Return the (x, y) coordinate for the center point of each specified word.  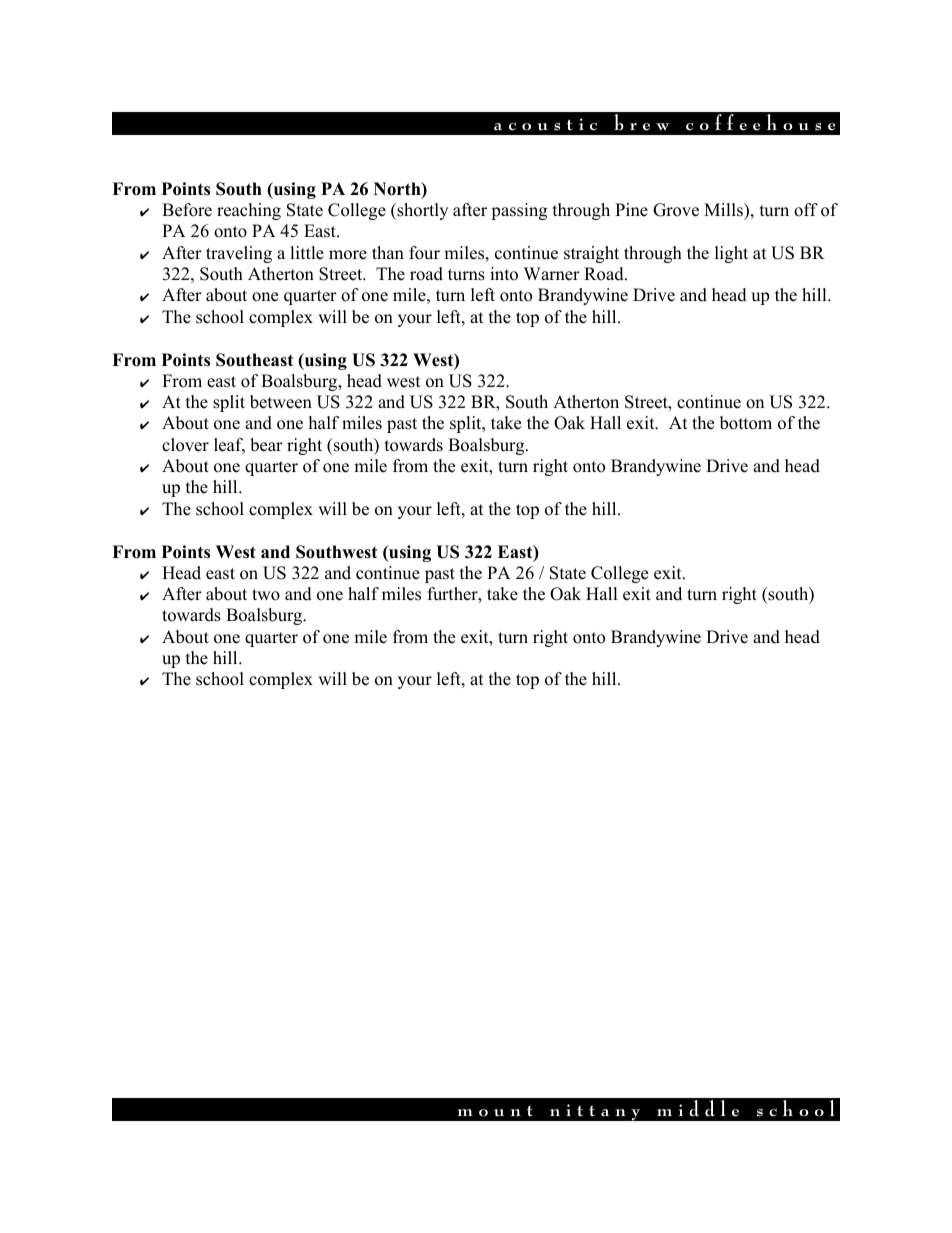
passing (519, 211)
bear (266, 445)
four (424, 253)
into (504, 274)
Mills (724, 210)
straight (591, 254)
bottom (746, 423)
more (348, 255)
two (266, 595)
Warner (552, 274)
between (281, 402)
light (731, 254)
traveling (239, 254)
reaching (249, 211)
